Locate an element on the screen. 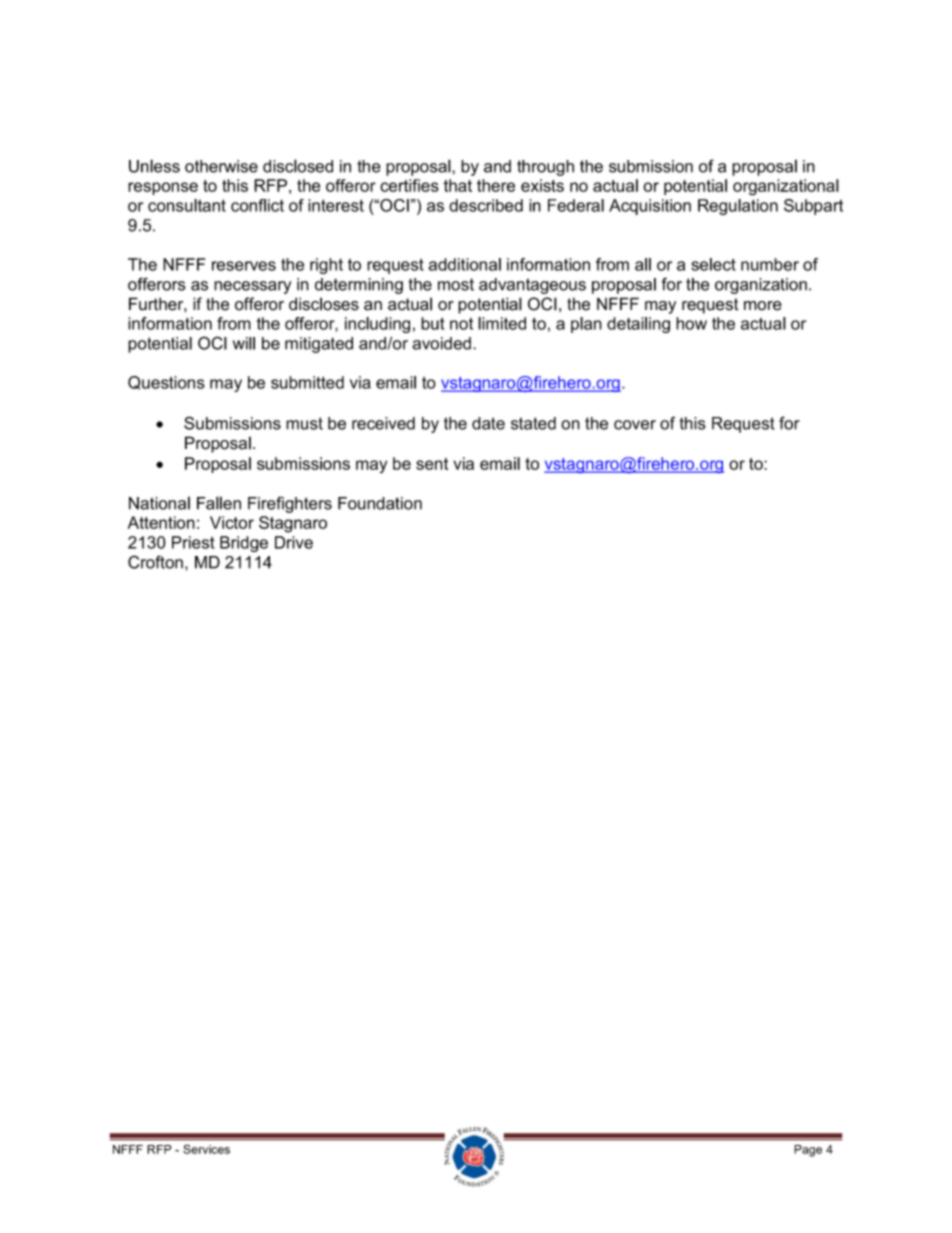  Regulation is located at coordinates (738, 207).
